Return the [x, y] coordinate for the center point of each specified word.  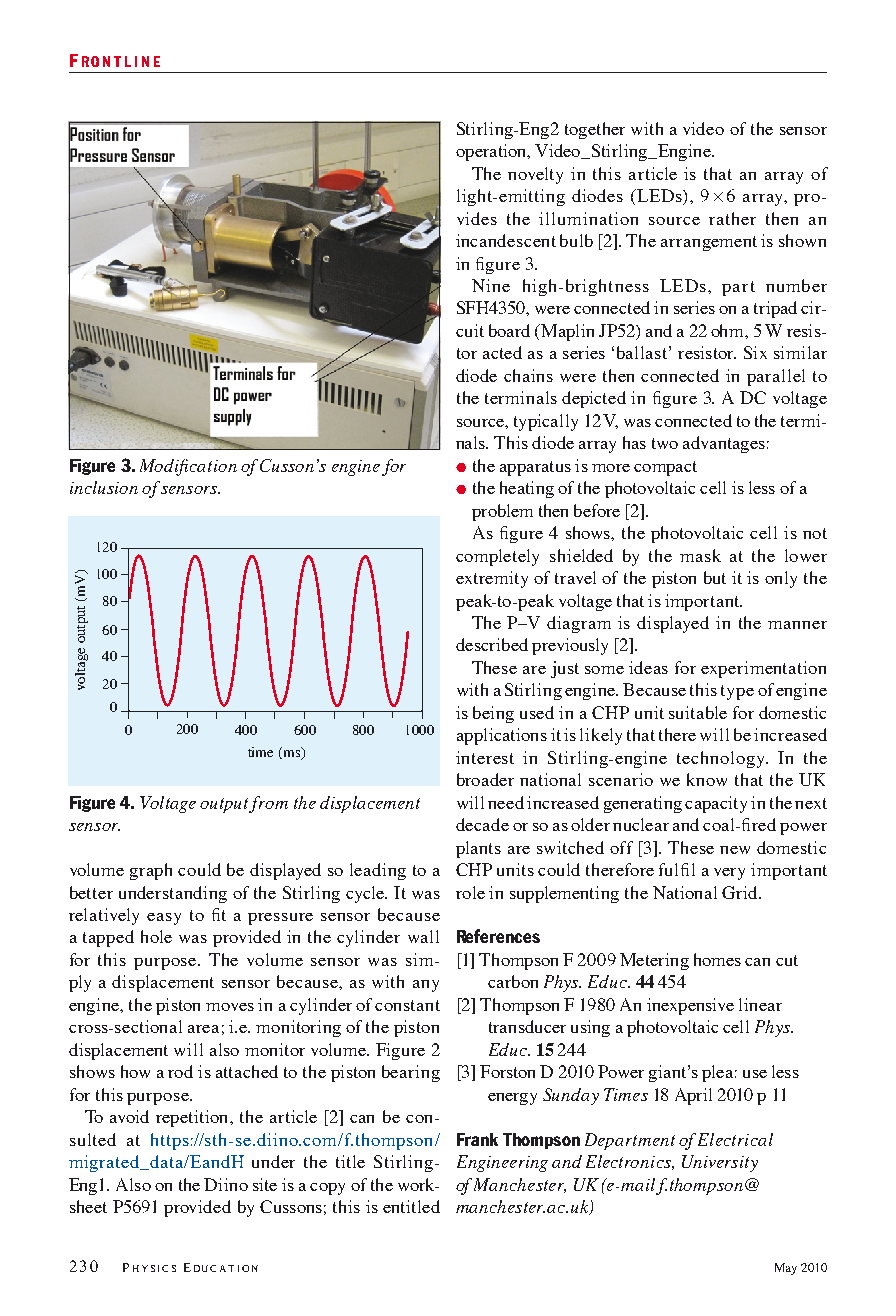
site [265, 1184]
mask [700, 555]
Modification [188, 467]
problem [502, 512]
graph [151, 871]
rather [732, 218]
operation [492, 152]
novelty [535, 175]
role [470, 892]
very [729, 874]
